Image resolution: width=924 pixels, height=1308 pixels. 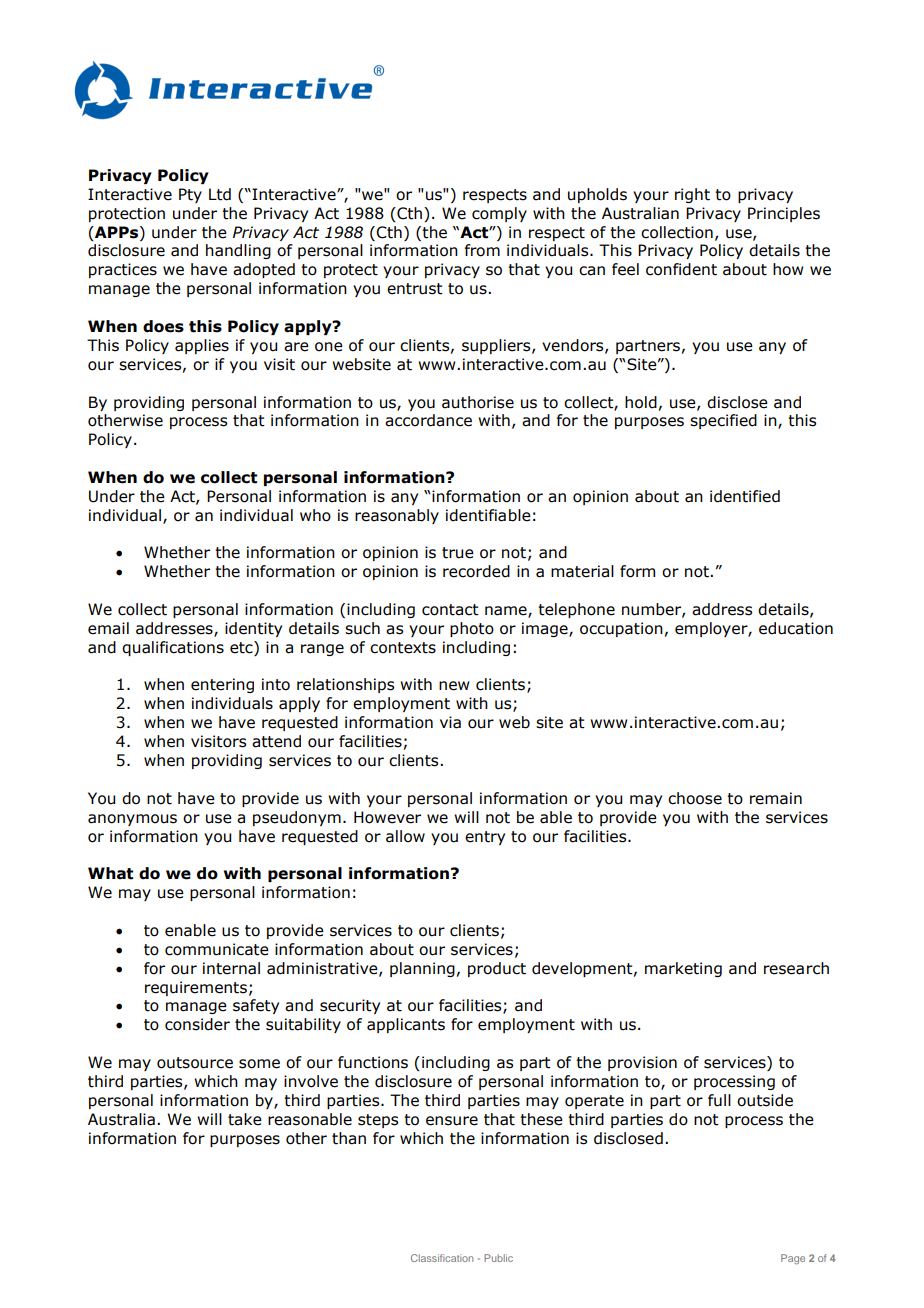 I want to click on Classification, so click(x=442, y=1258).
